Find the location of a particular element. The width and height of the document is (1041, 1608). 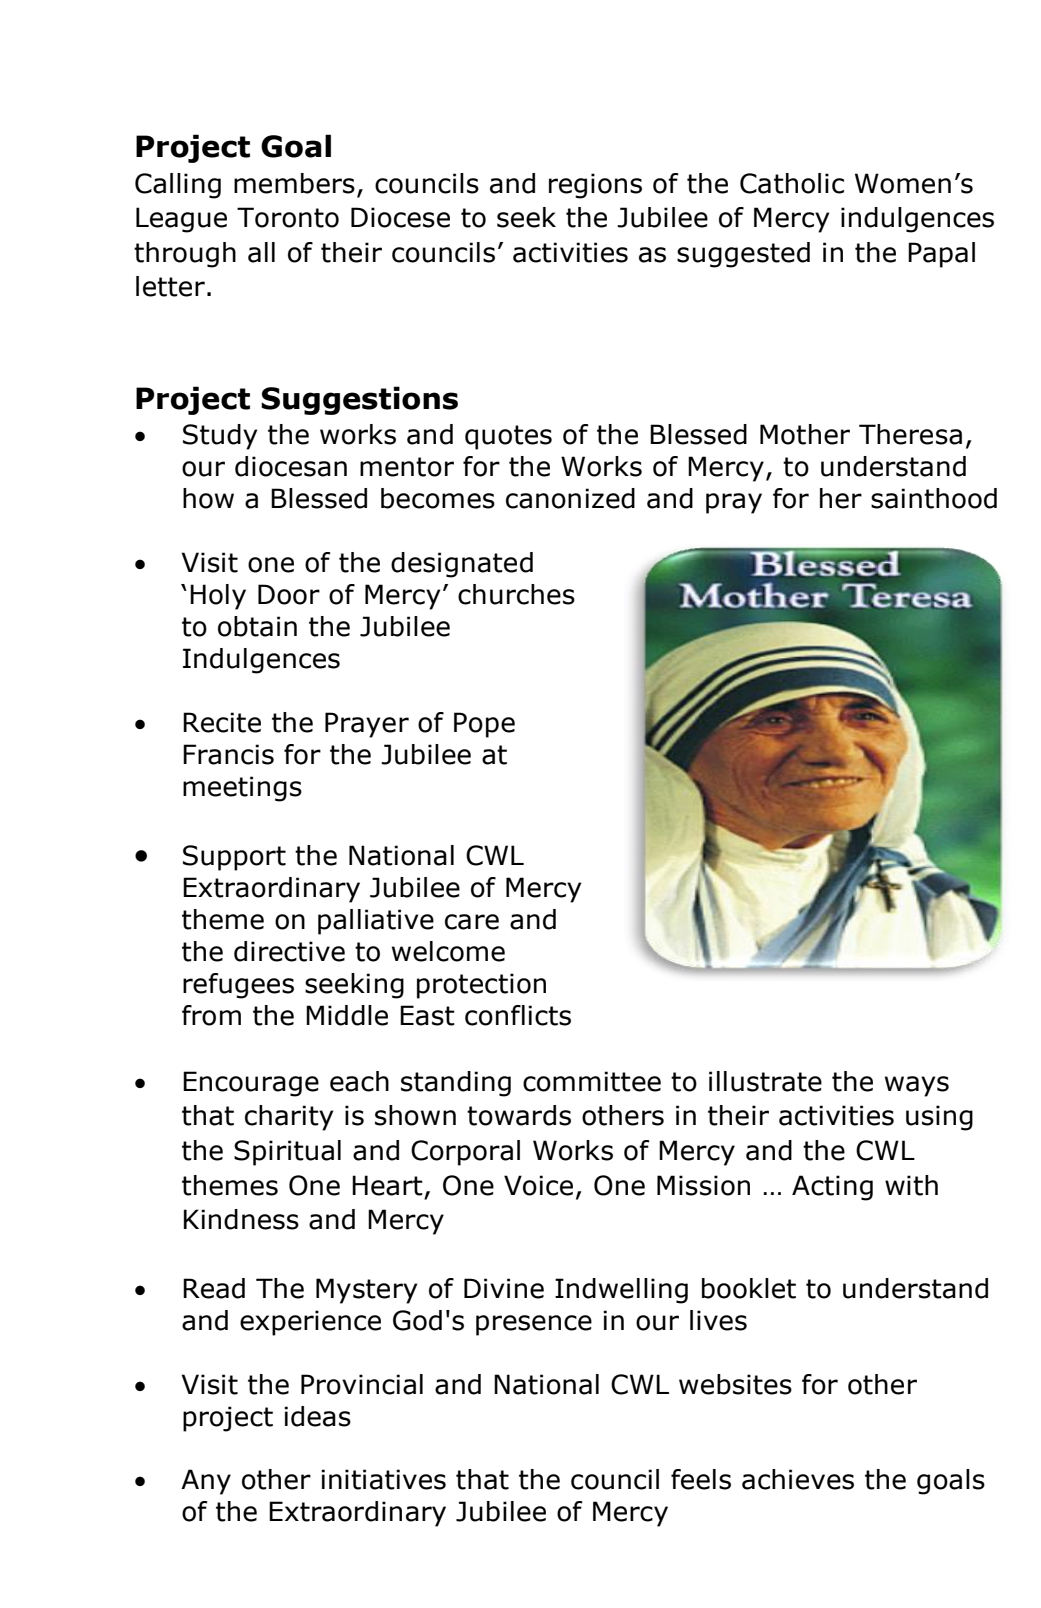

regions is located at coordinates (595, 186).
